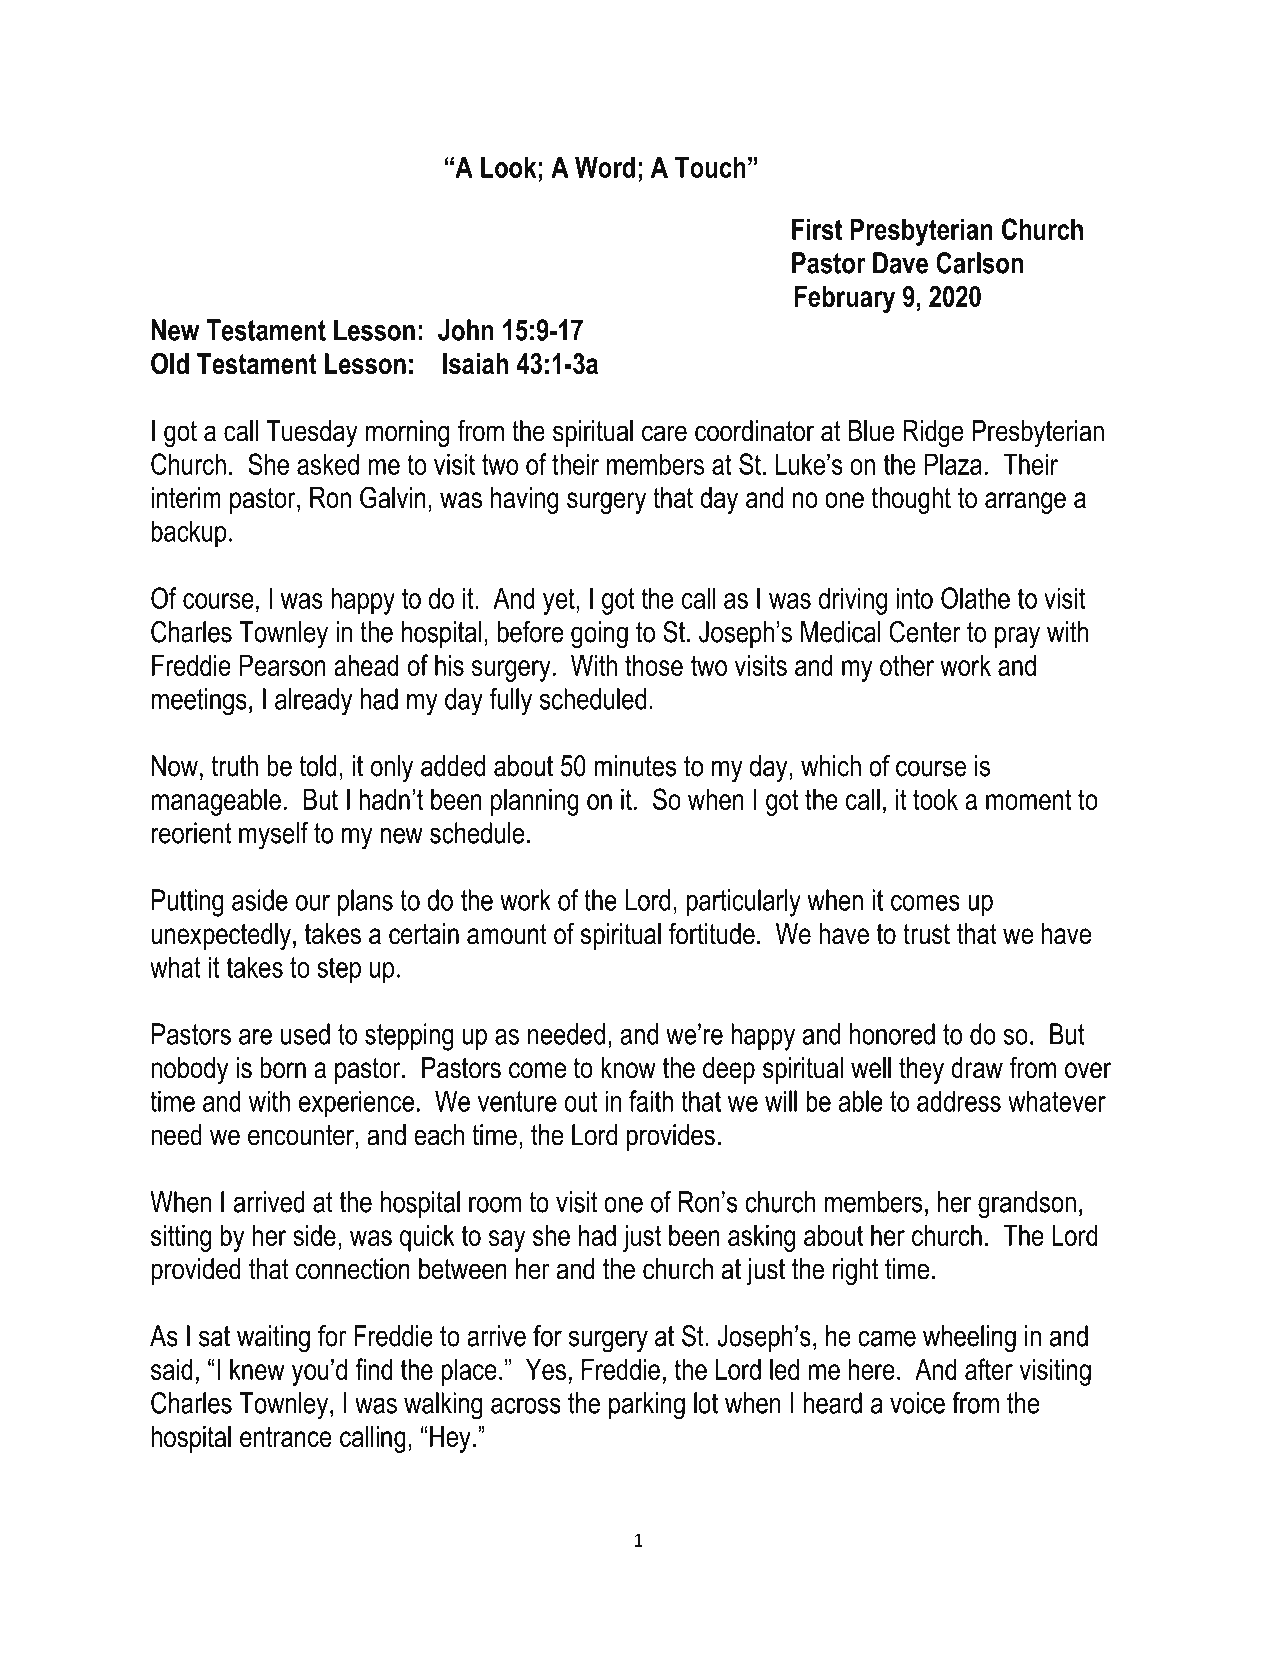 This screenshot has width=1277, height=1653. What do you see at coordinates (959, 1101) in the screenshot?
I see `address` at bounding box center [959, 1101].
